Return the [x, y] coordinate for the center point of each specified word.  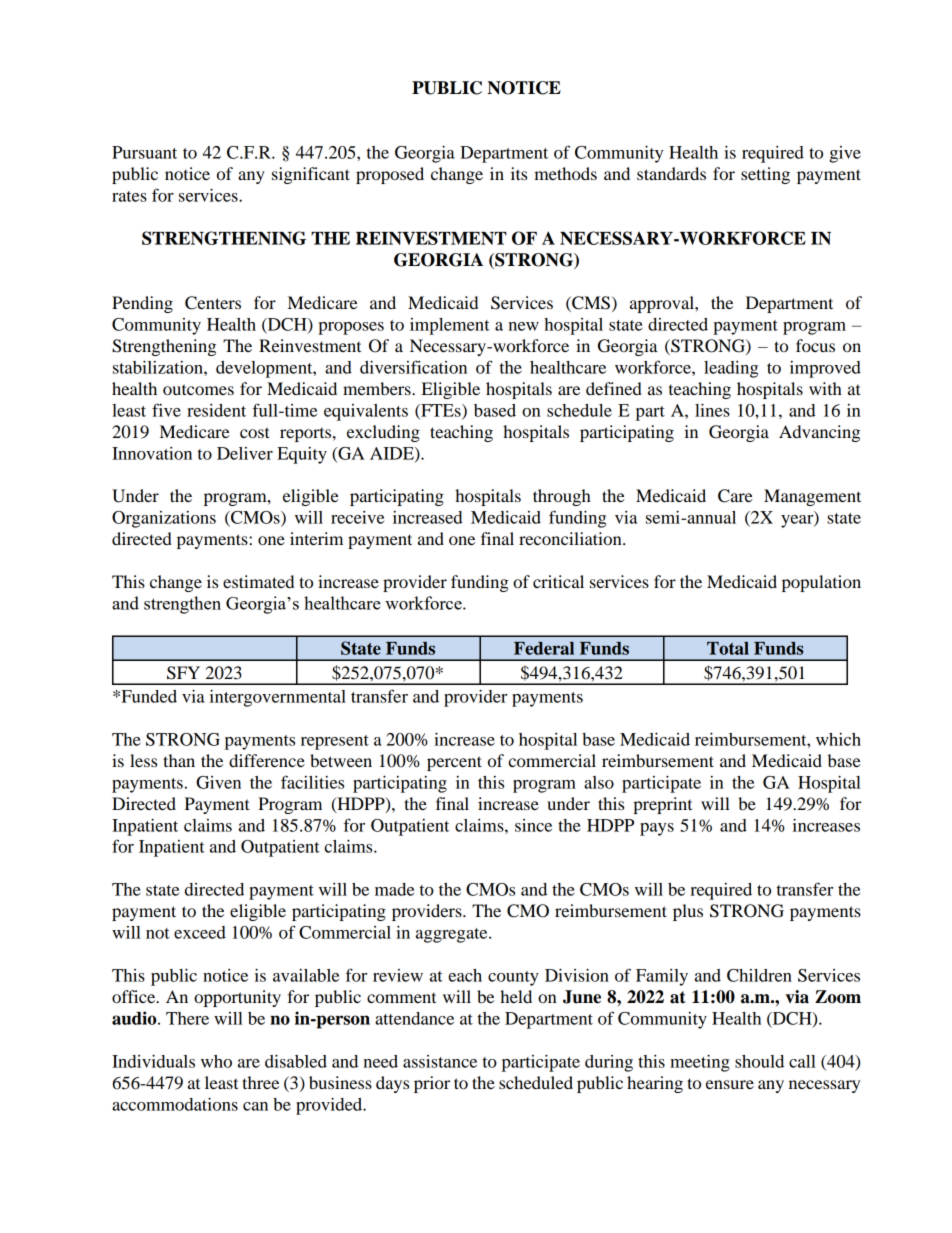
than [179, 760]
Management [812, 497]
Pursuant [144, 152]
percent [454, 763]
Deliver [245, 453]
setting [765, 175]
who [216, 1061]
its [519, 173]
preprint [662, 805]
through [562, 497]
